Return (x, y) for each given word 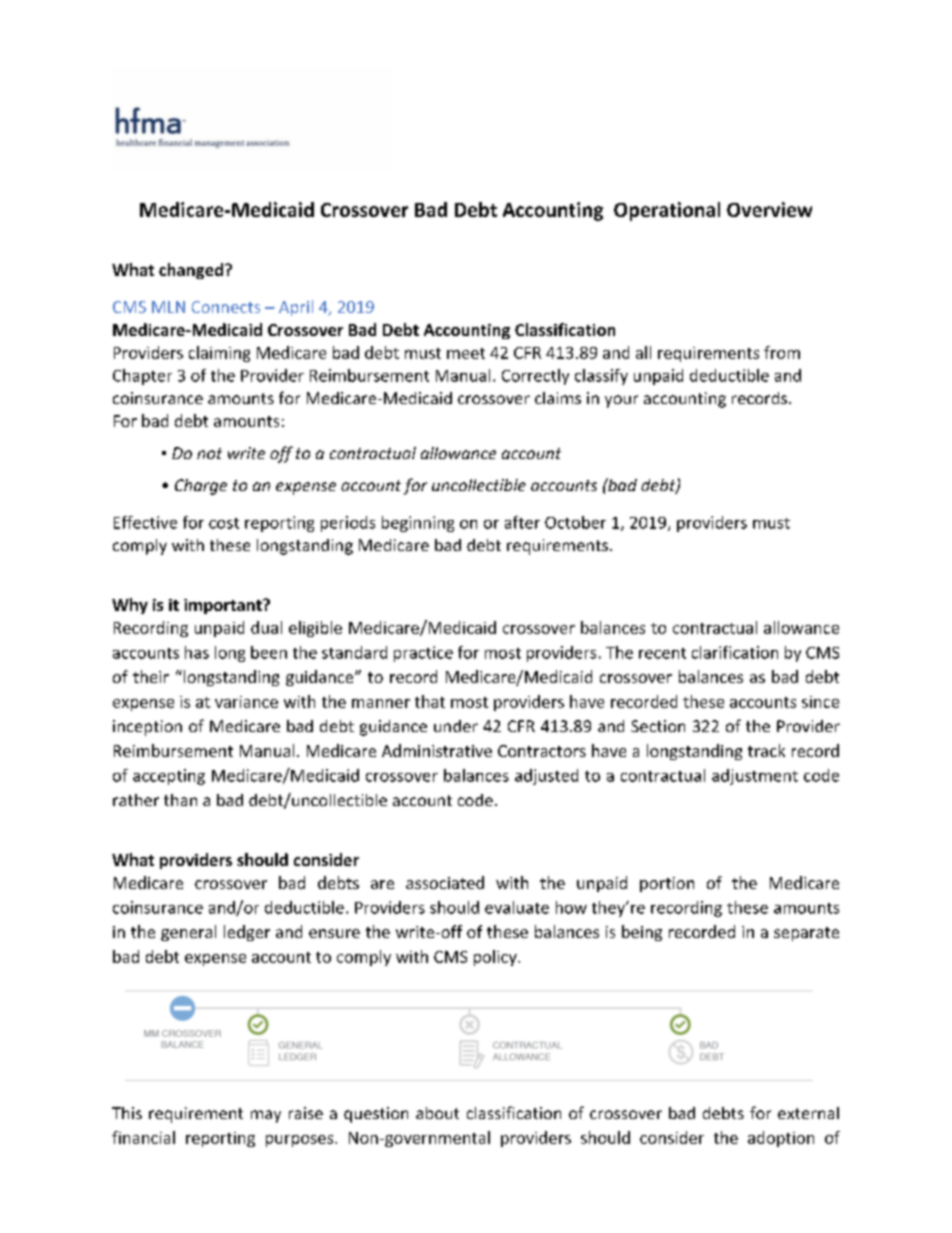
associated (445, 882)
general (188, 933)
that (430, 701)
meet (466, 353)
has (197, 652)
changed (192, 271)
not (209, 453)
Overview (769, 209)
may (266, 1116)
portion (667, 884)
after (522, 522)
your (621, 401)
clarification (735, 652)
